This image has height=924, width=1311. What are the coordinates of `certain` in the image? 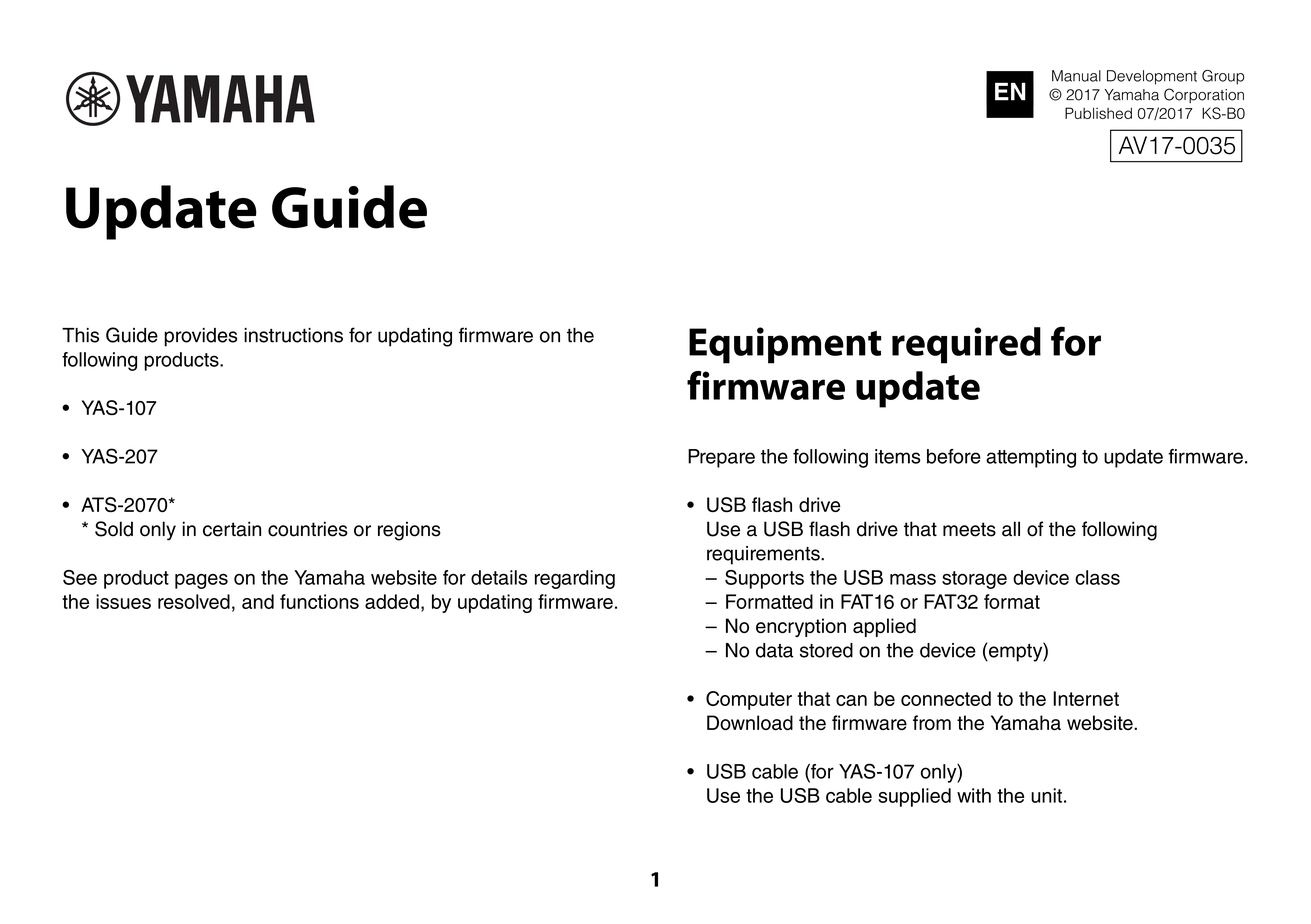 It's located at (232, 529).
